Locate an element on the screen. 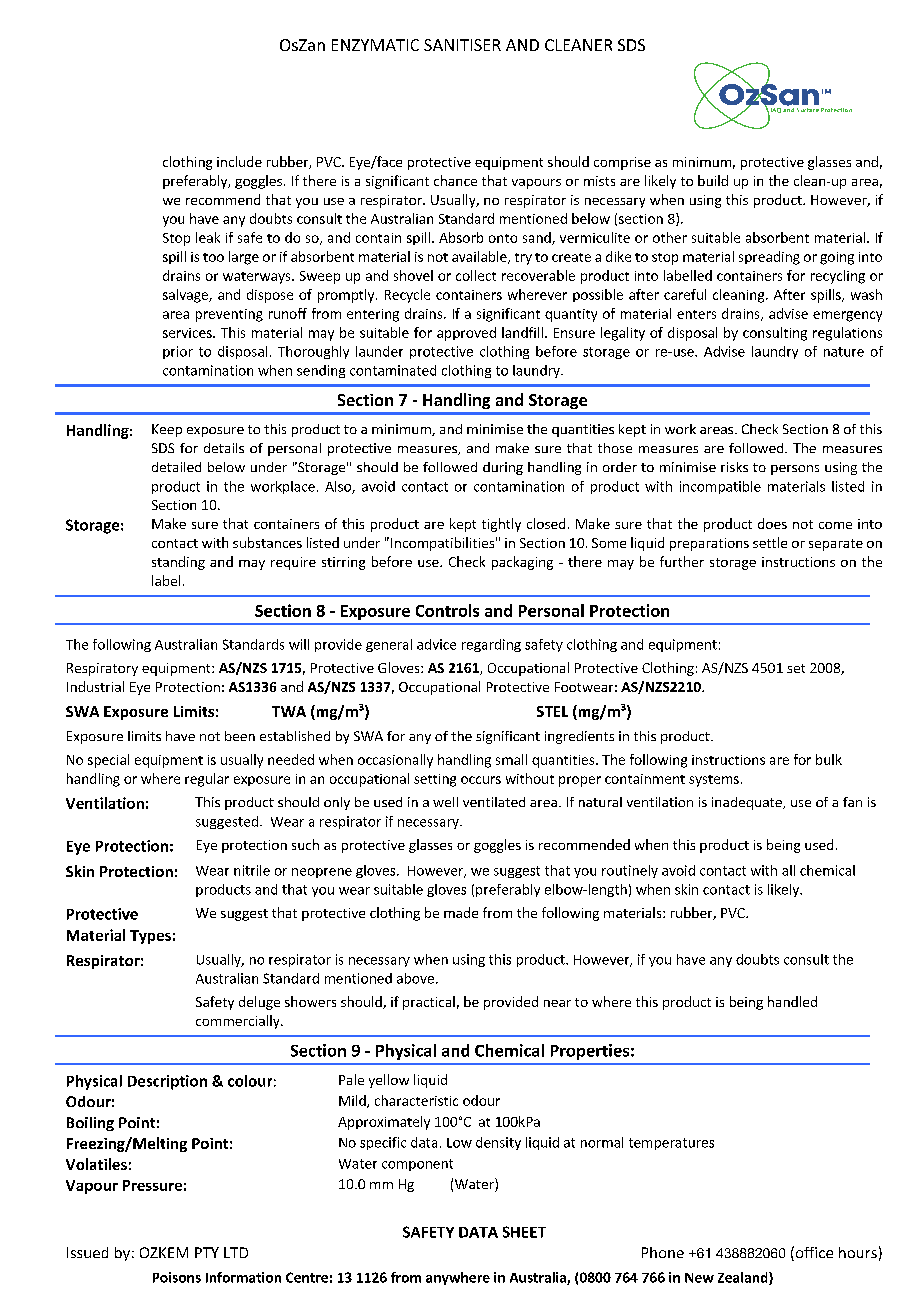 The width and height of the screenshot is (924, 1308). approved is located at coordinates (466, 334).
